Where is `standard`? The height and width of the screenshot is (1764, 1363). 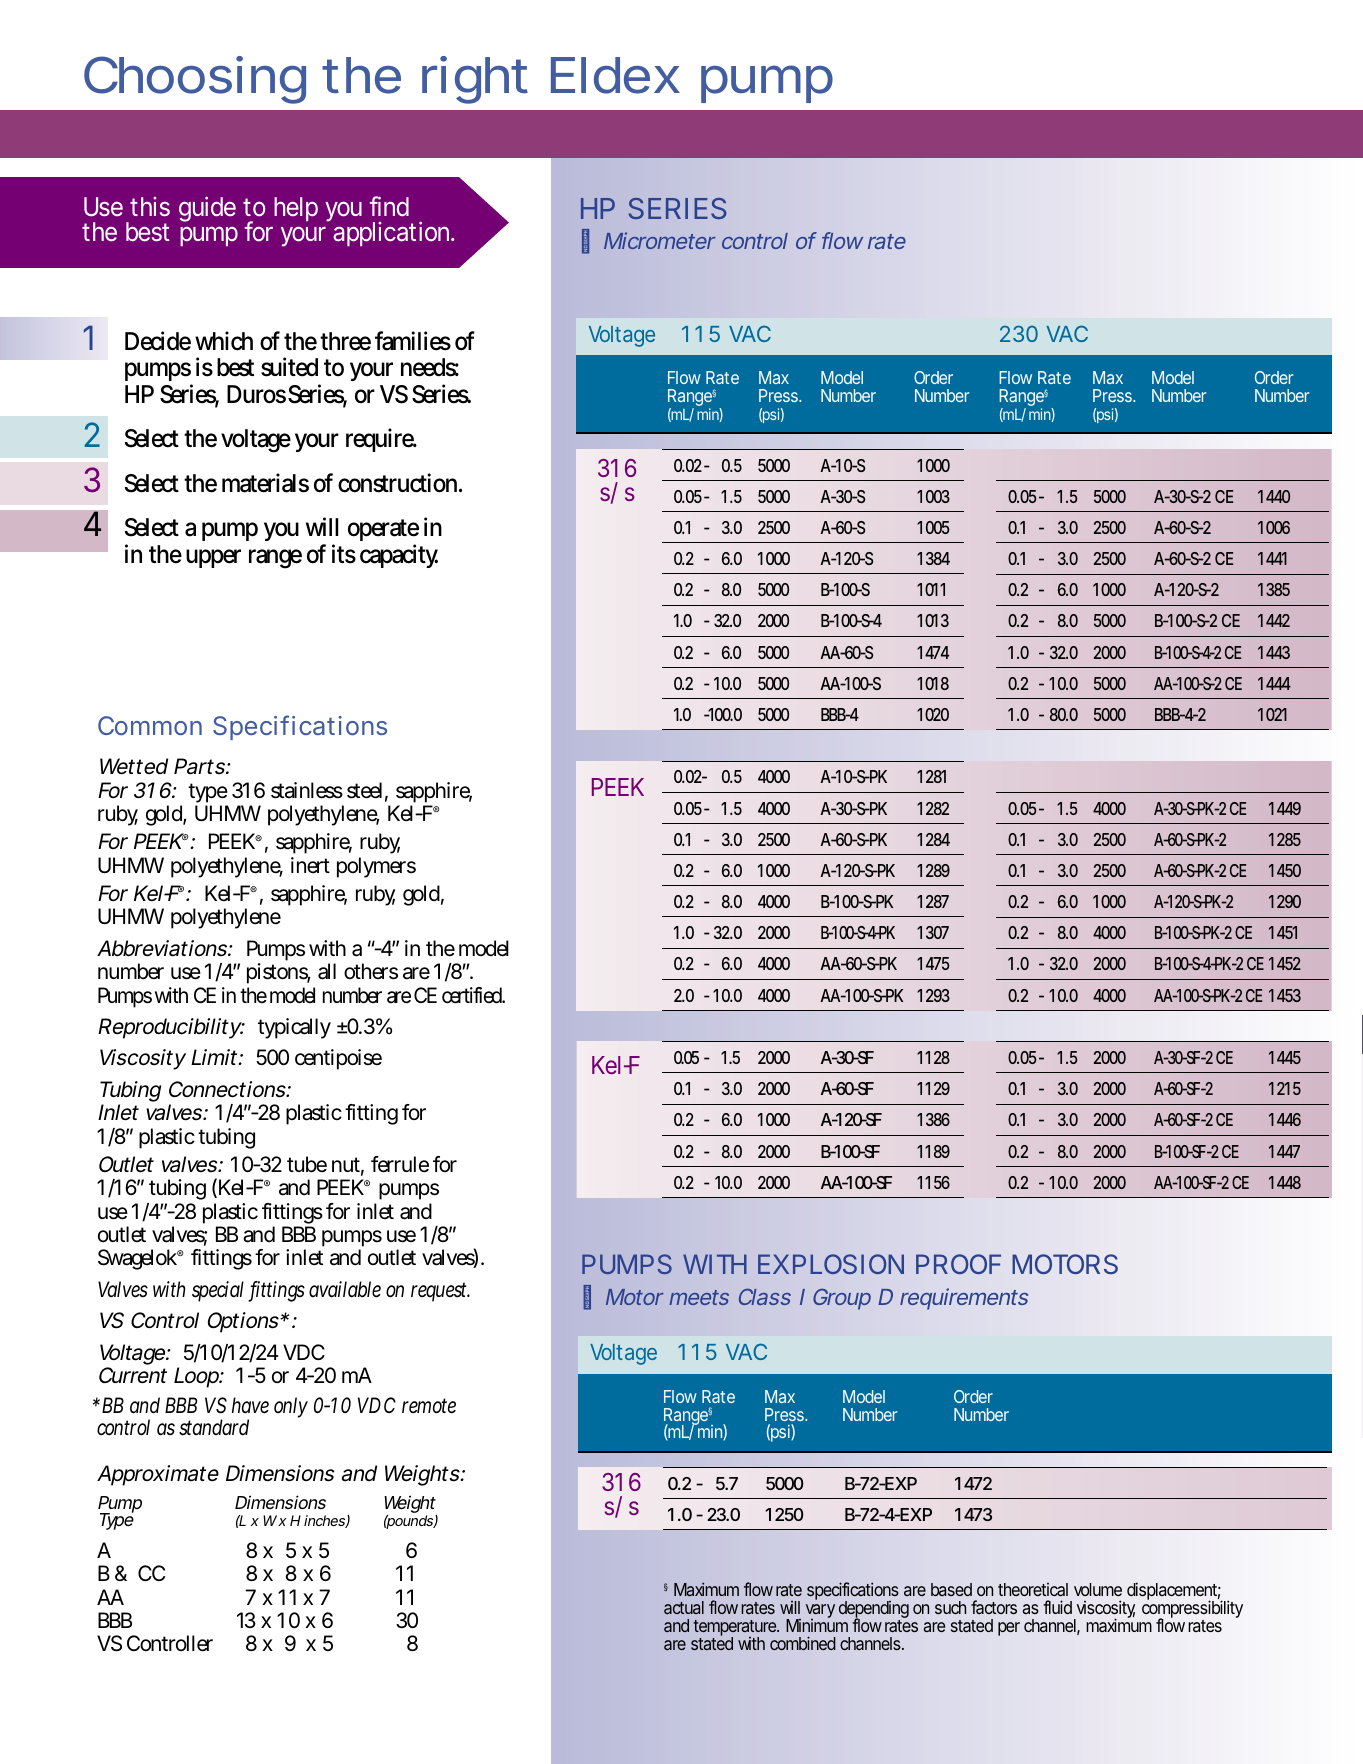 standard is located at coordinates (214, 1427).
